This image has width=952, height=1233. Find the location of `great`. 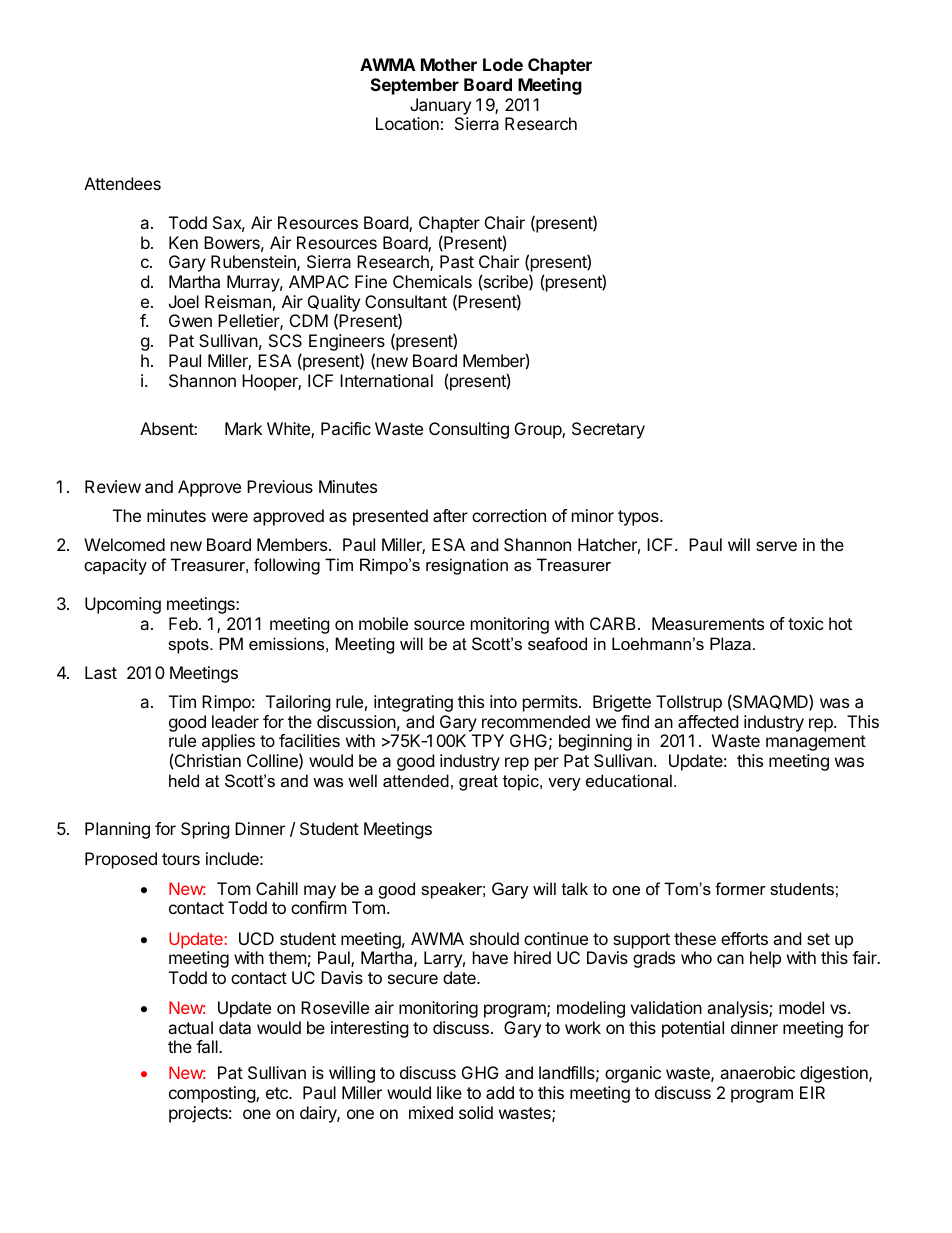

great is located at coordinates (478, 783).
